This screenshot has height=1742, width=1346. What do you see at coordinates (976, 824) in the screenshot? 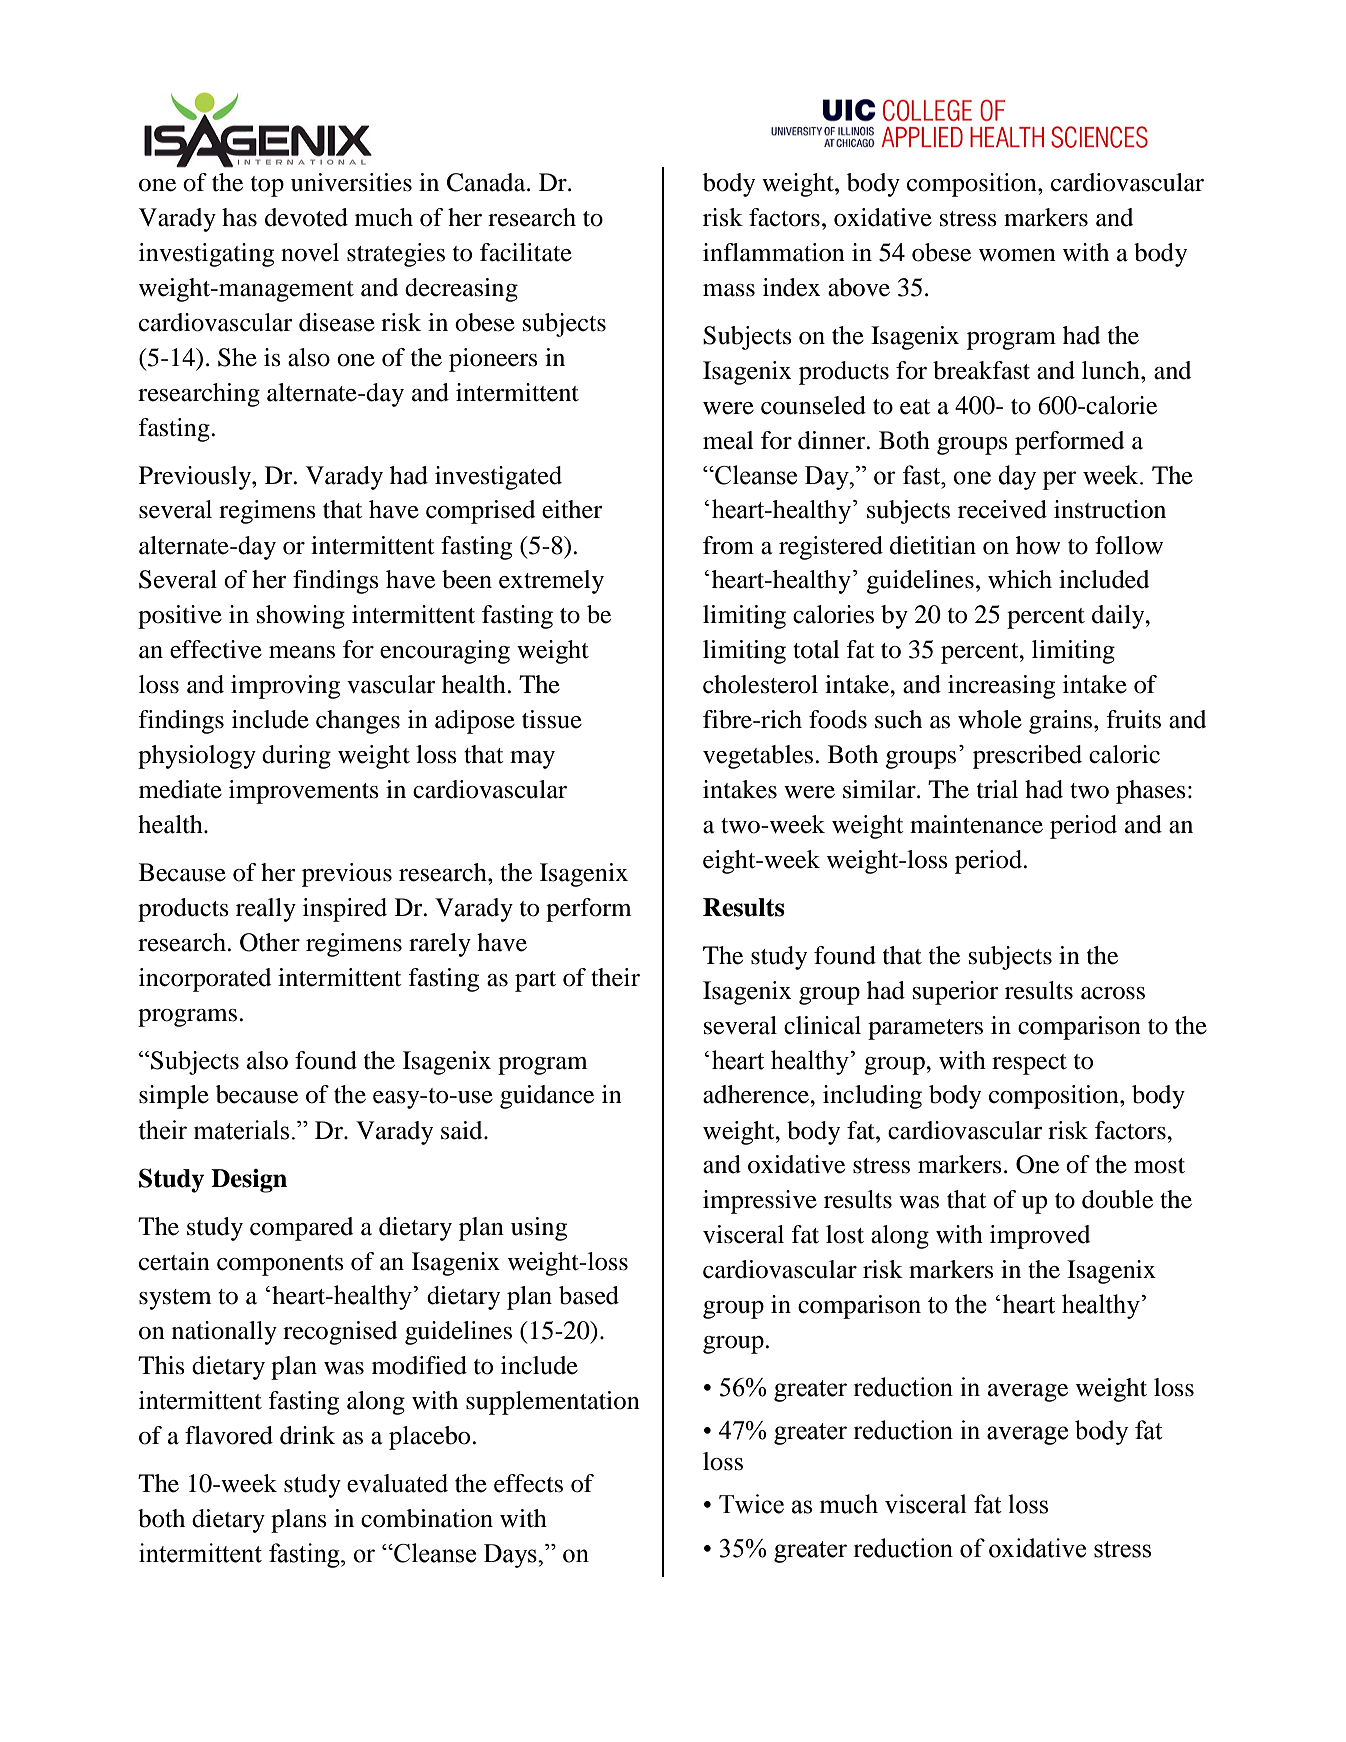
I see `maintenance` at bounding box center [976, 824].
